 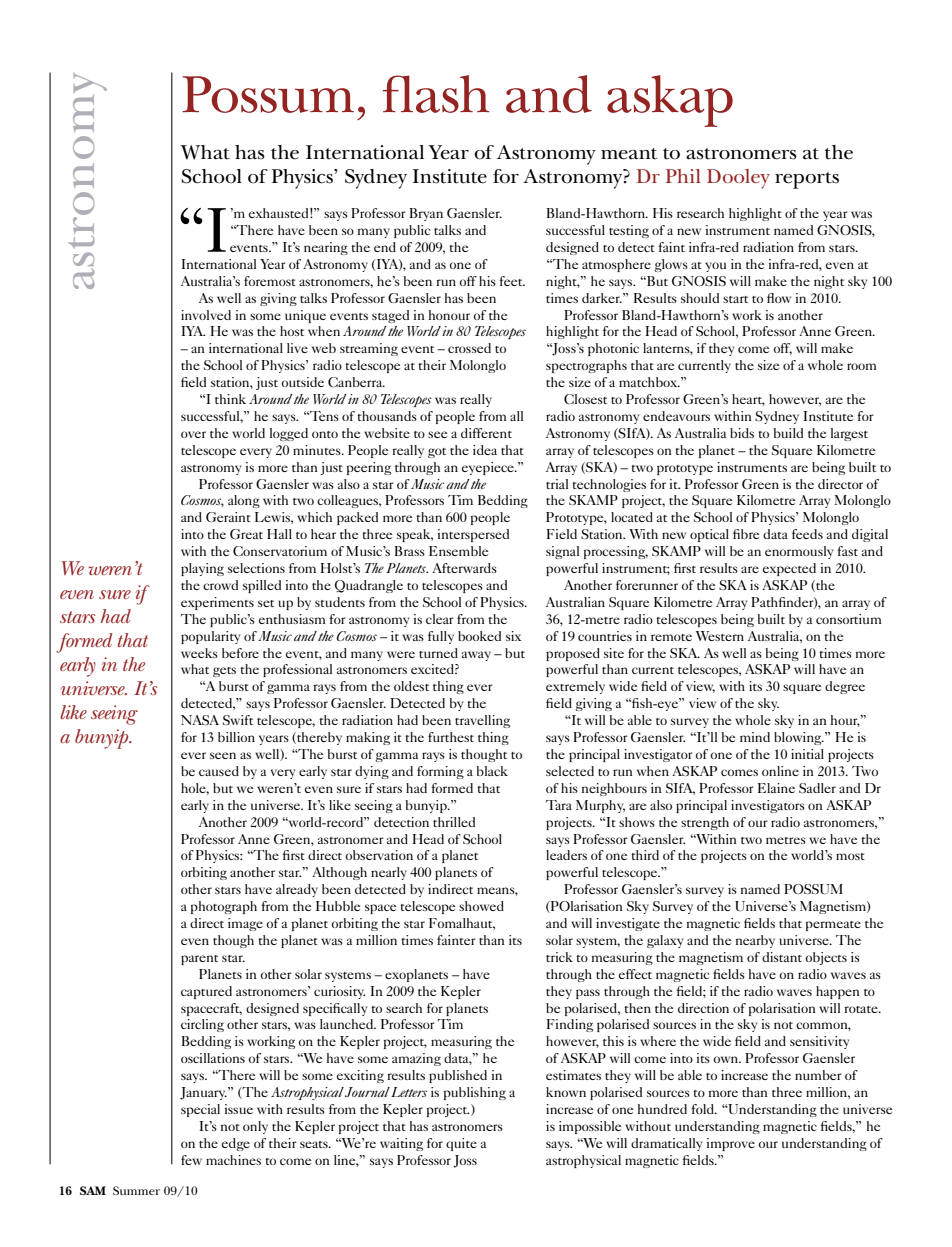 I want to click on improve, so click(x=731, y=1144).
